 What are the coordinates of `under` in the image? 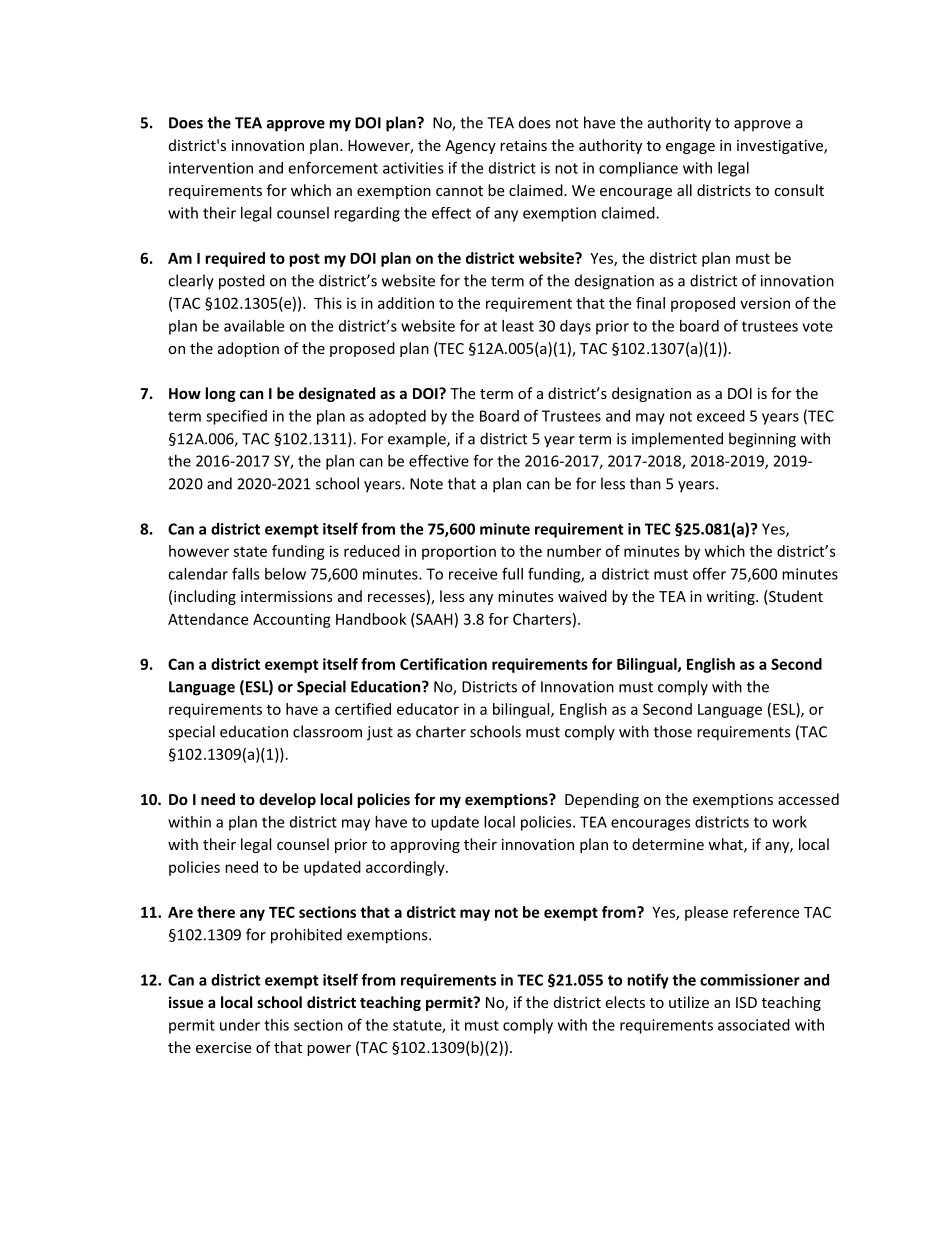 It's located at (240, 1025).
